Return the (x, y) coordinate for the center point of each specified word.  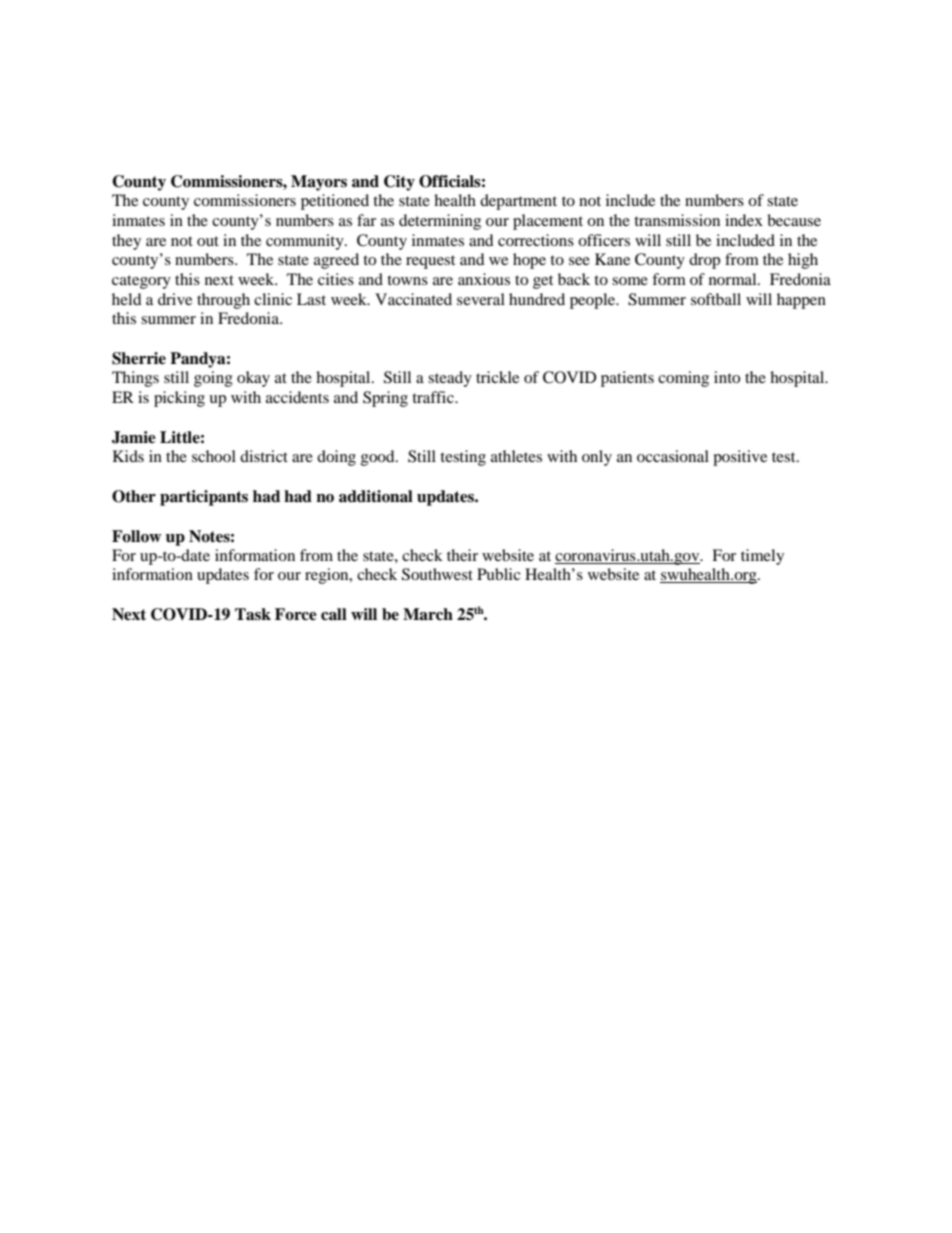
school (214, 456)
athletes (516, 456)
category (141, 282)
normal (734, 279)
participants (204, 498)
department (518, 202)
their (462, 555)
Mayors (319, 183)
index (744, 220)
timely (762, 557)
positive (740, 458)
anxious (484, 279)
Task (253, 614)
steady (450, 379)
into (727, 377)
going (213, 379)
